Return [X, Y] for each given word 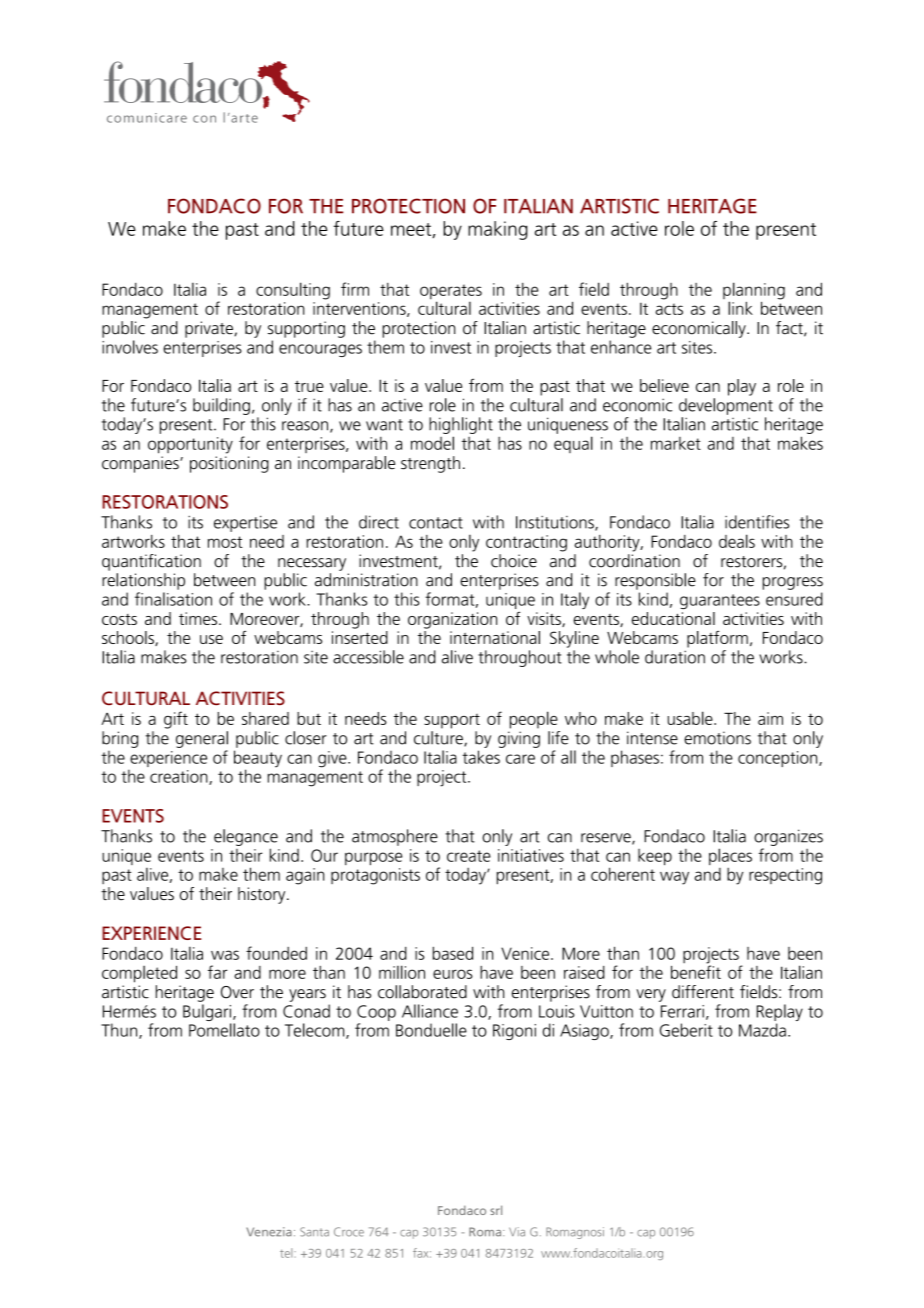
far [217, 972]
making [498, 230]
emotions [717, 738]
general [202, 739]
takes [481, 757]
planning [754, 292]
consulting [293, 291]
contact [436, 523]
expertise [245, 523]
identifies [757, 522]
